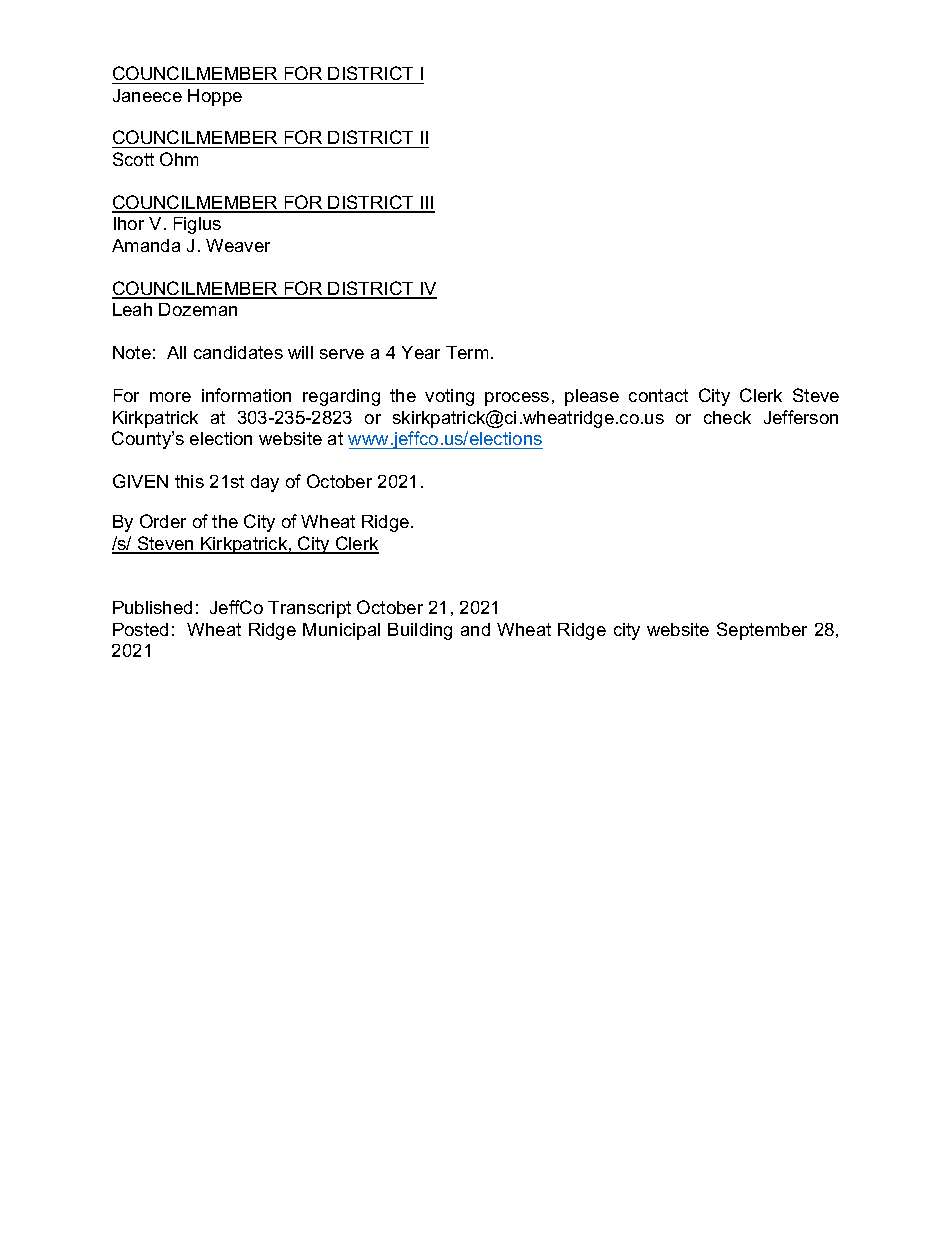 This image has height=1233, width=952. What do you see at coordinates (449, 397) in the image?
I see `voting` at bounding box center [449, 397].
